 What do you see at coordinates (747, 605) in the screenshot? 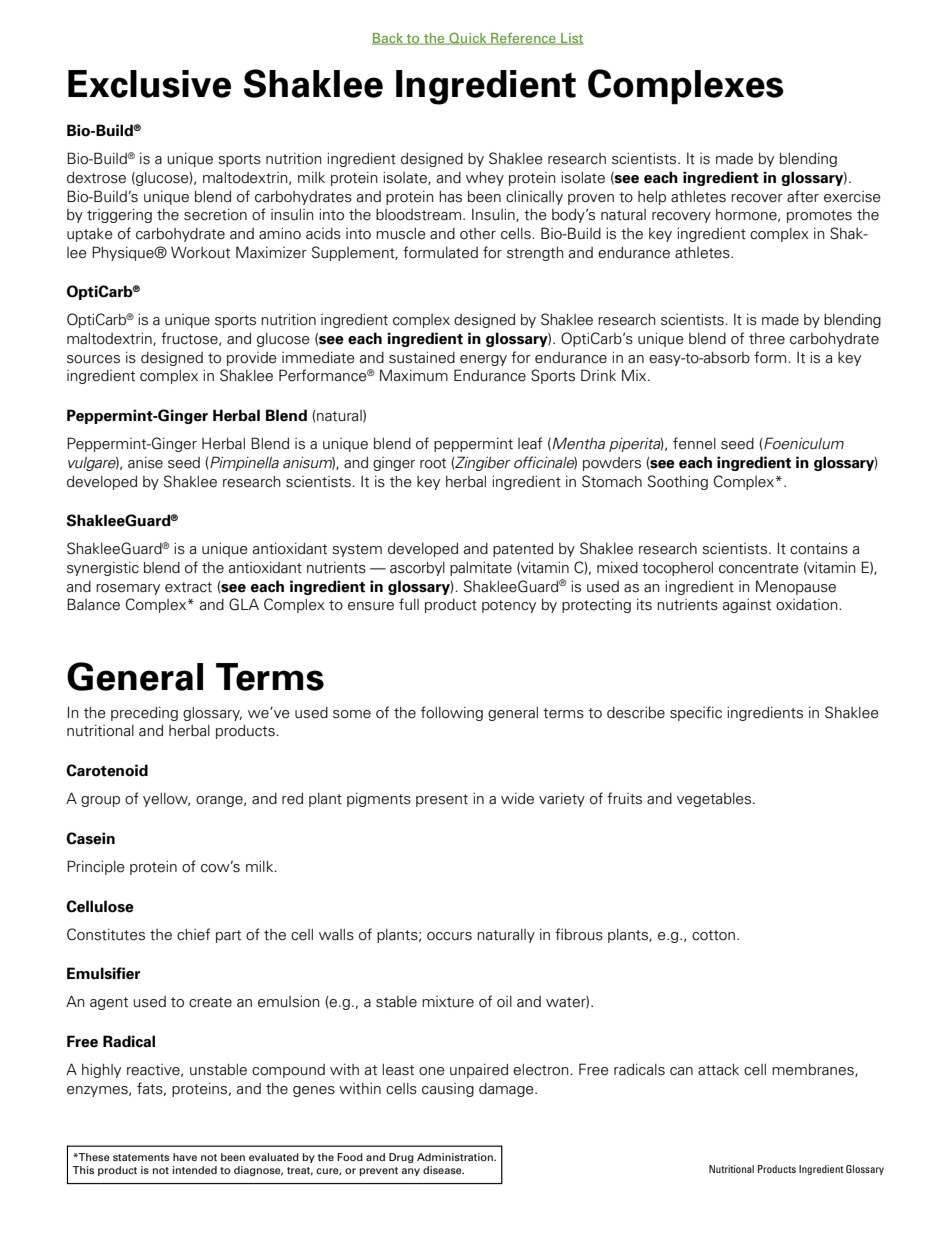
I see `against` at bounding box center [747, 605].
